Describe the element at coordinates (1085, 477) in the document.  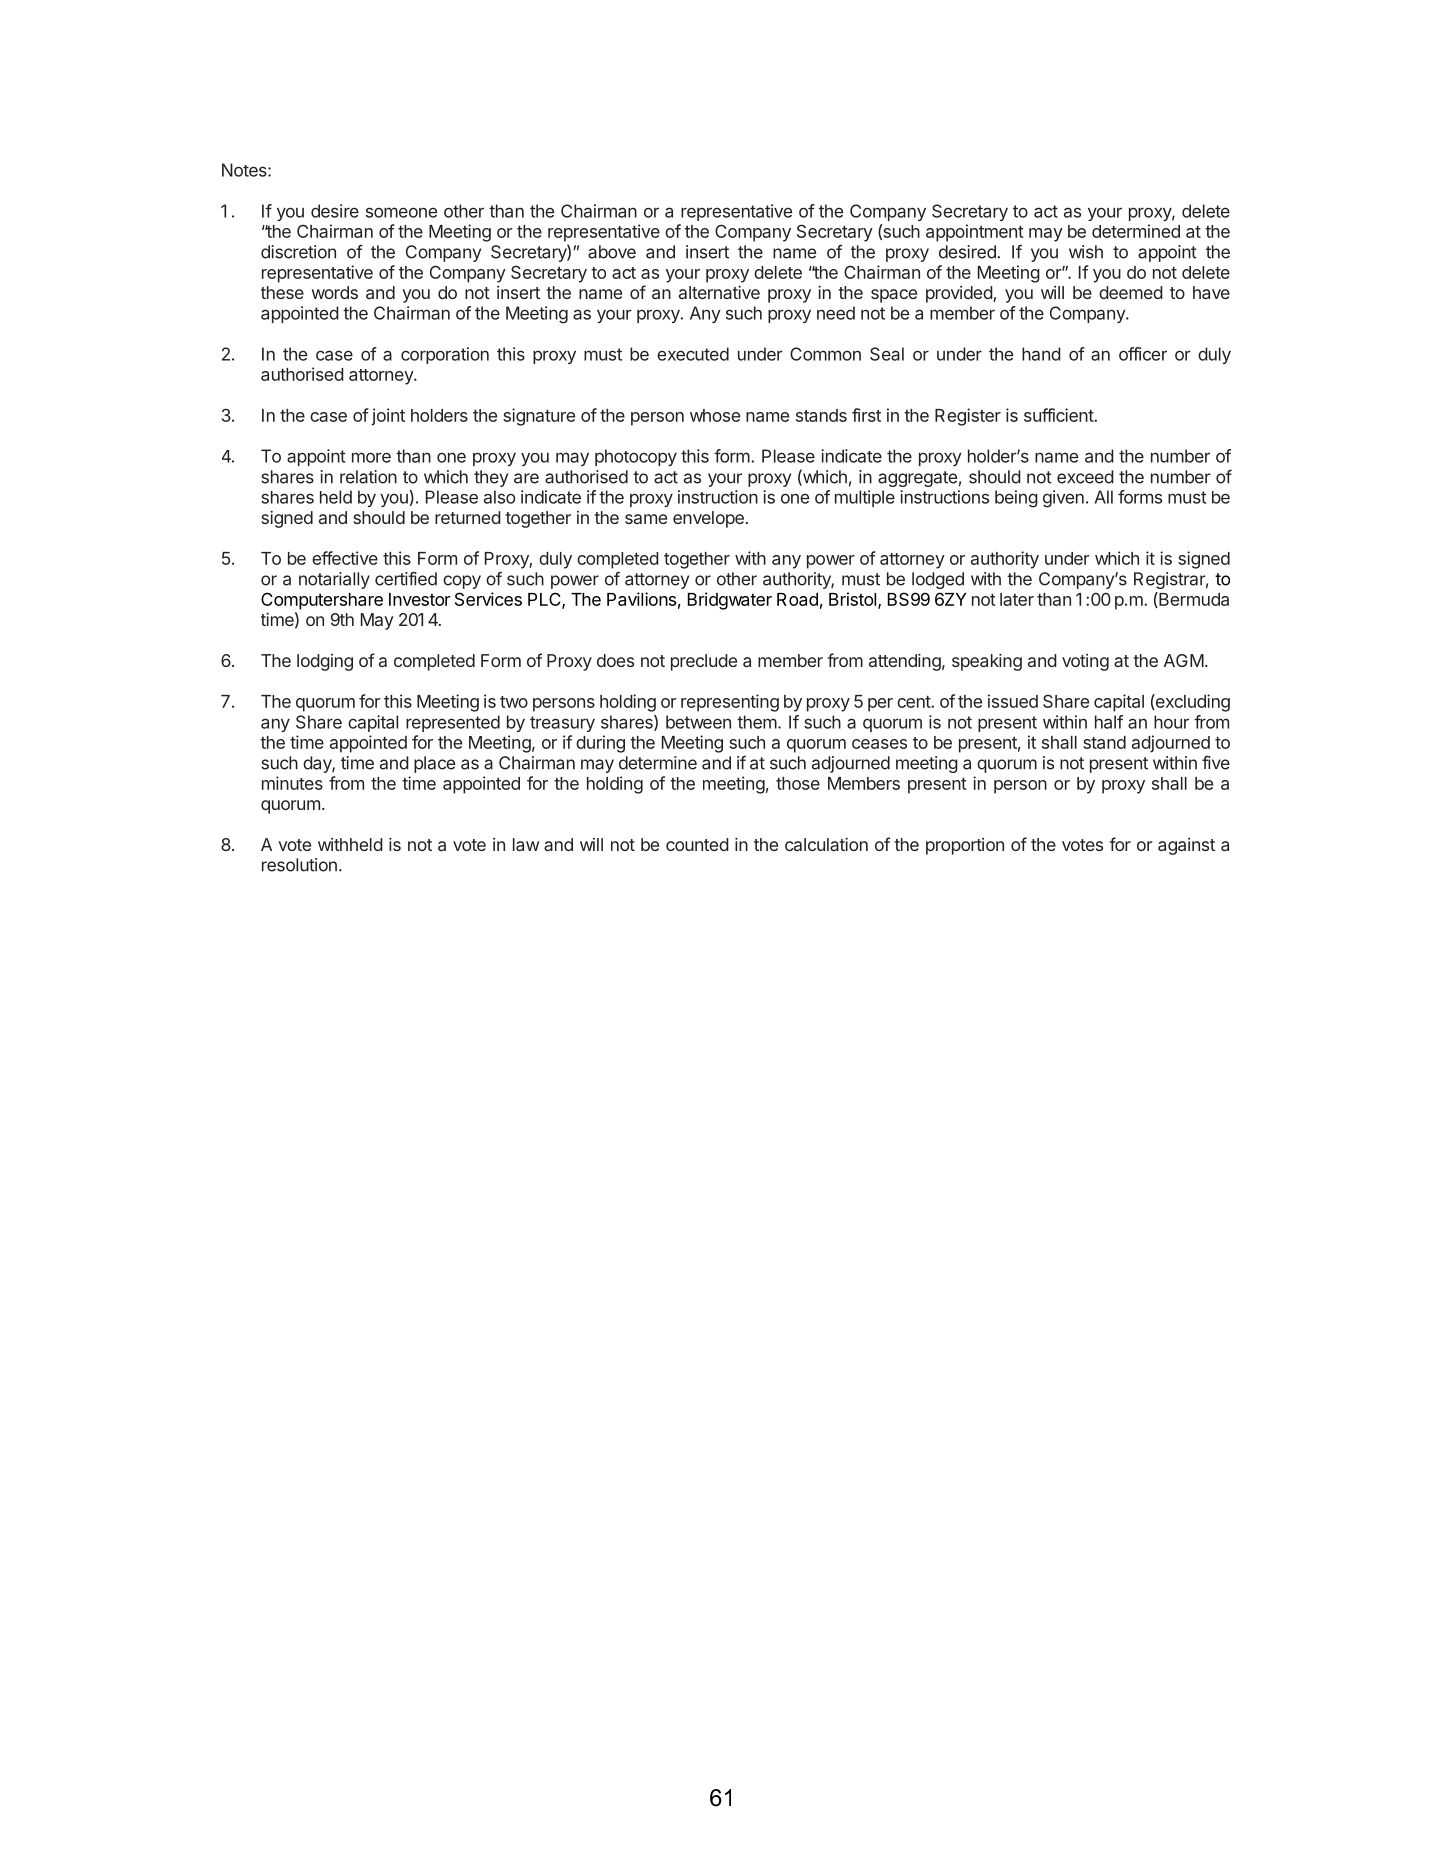
I see `exceed` at that location.
